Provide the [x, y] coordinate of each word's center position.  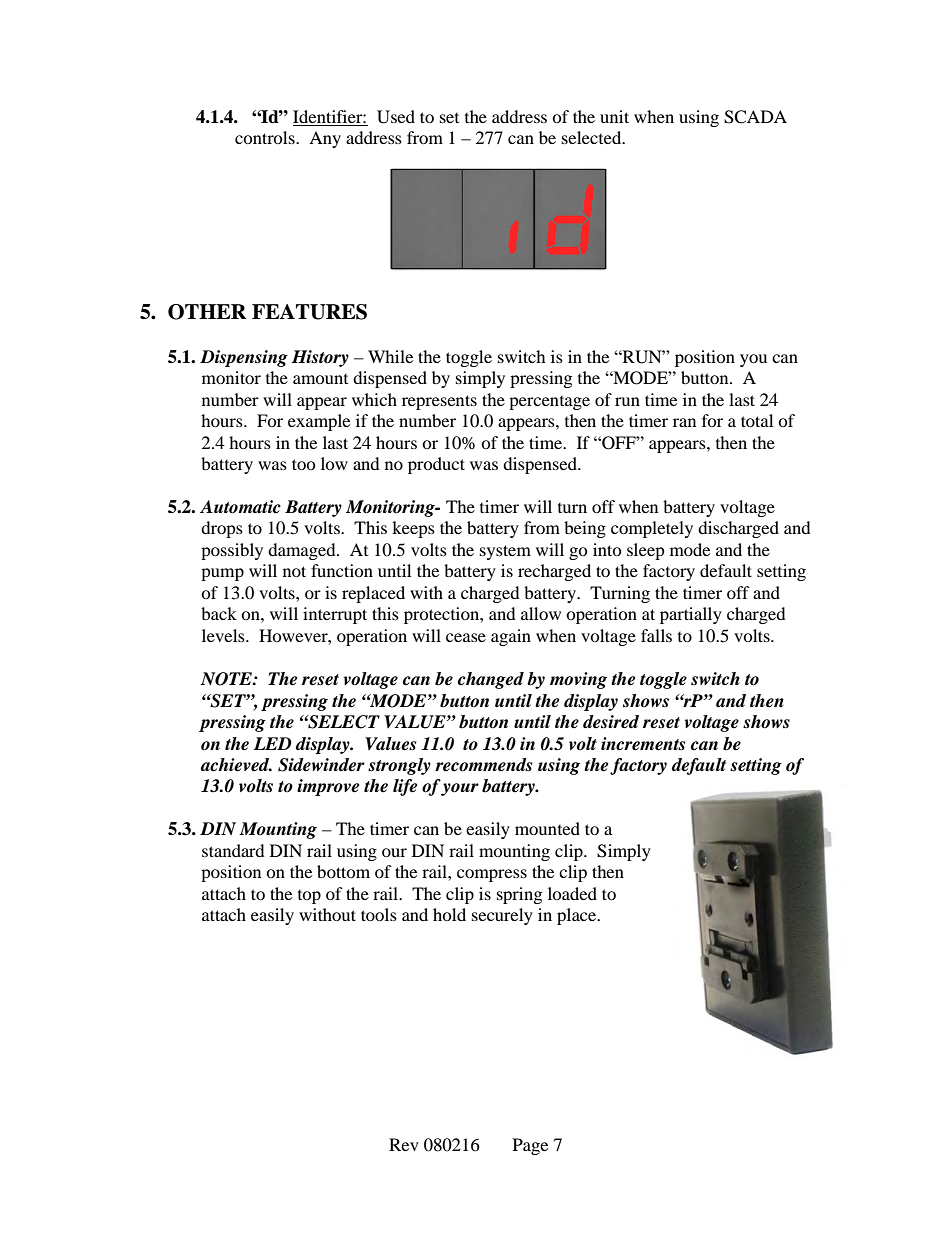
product [436, 465]
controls [266, 137]
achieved [236, 765]
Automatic [240, 507]
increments [643, 744]
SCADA [755, 117]
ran [684, 422]
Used [396, 117]
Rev [404, 1144]
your [460, 789]
